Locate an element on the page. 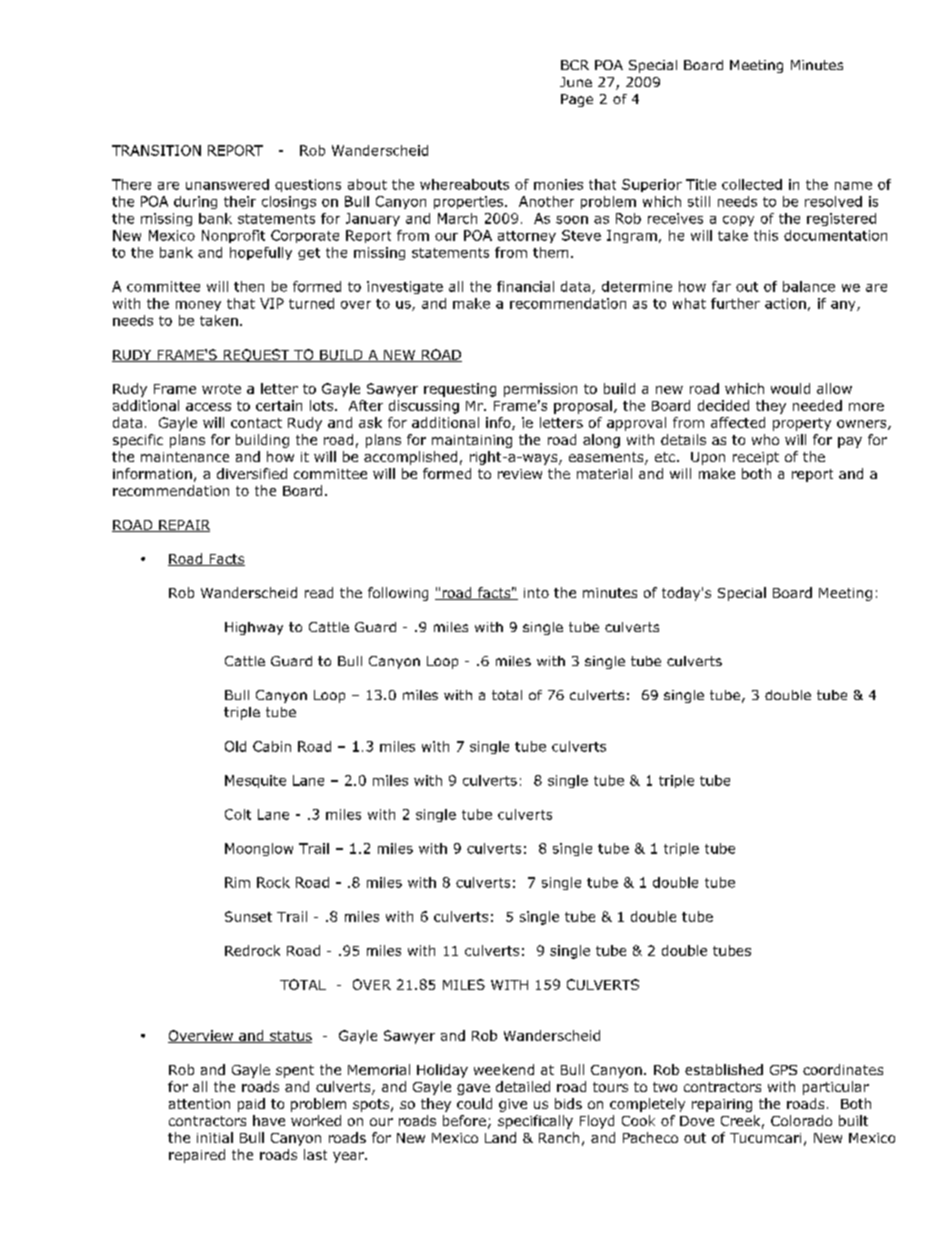  TRANSITION is located at coordinates (156, 150).
